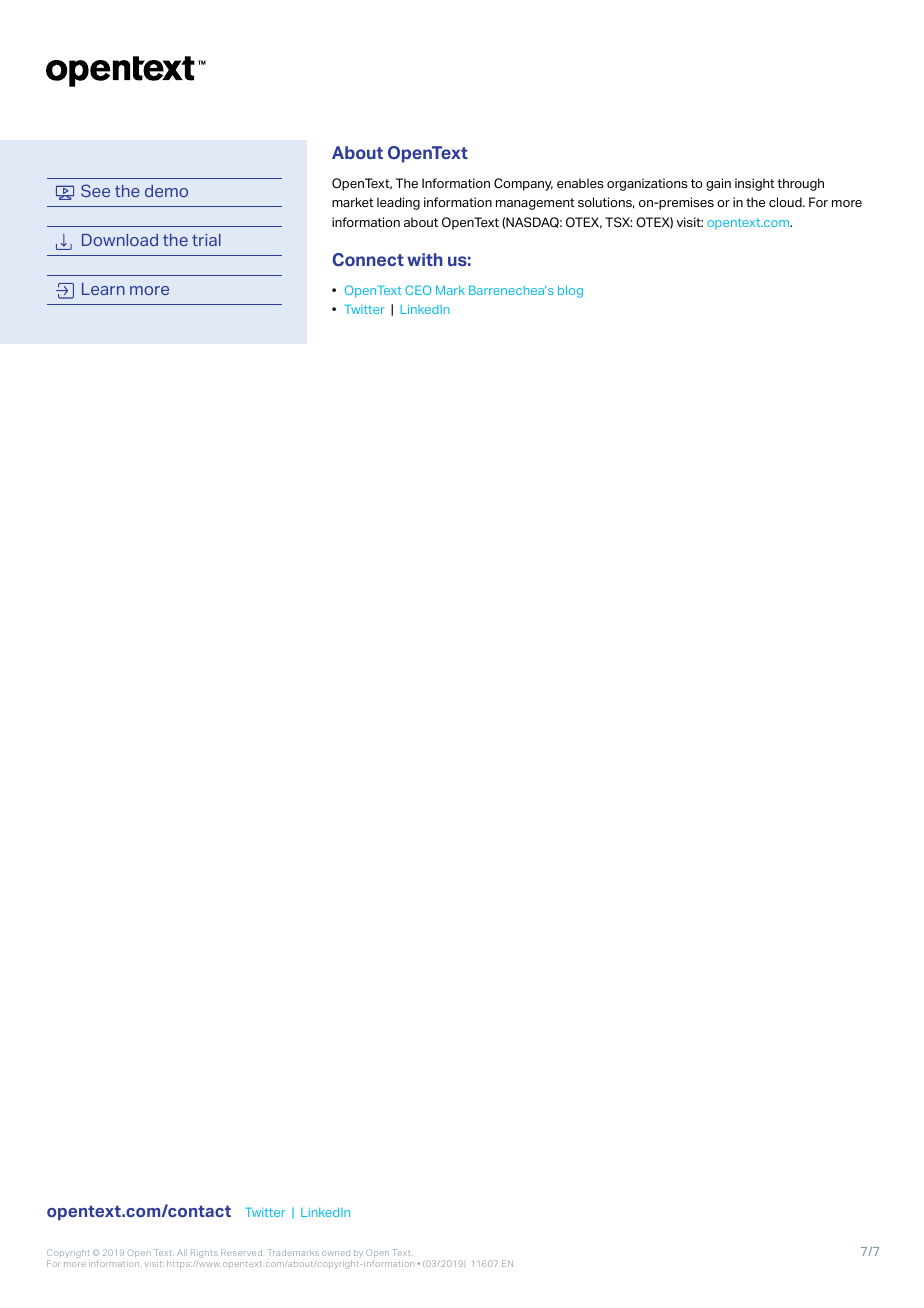  I want to click on gain, so click(718, 184).
